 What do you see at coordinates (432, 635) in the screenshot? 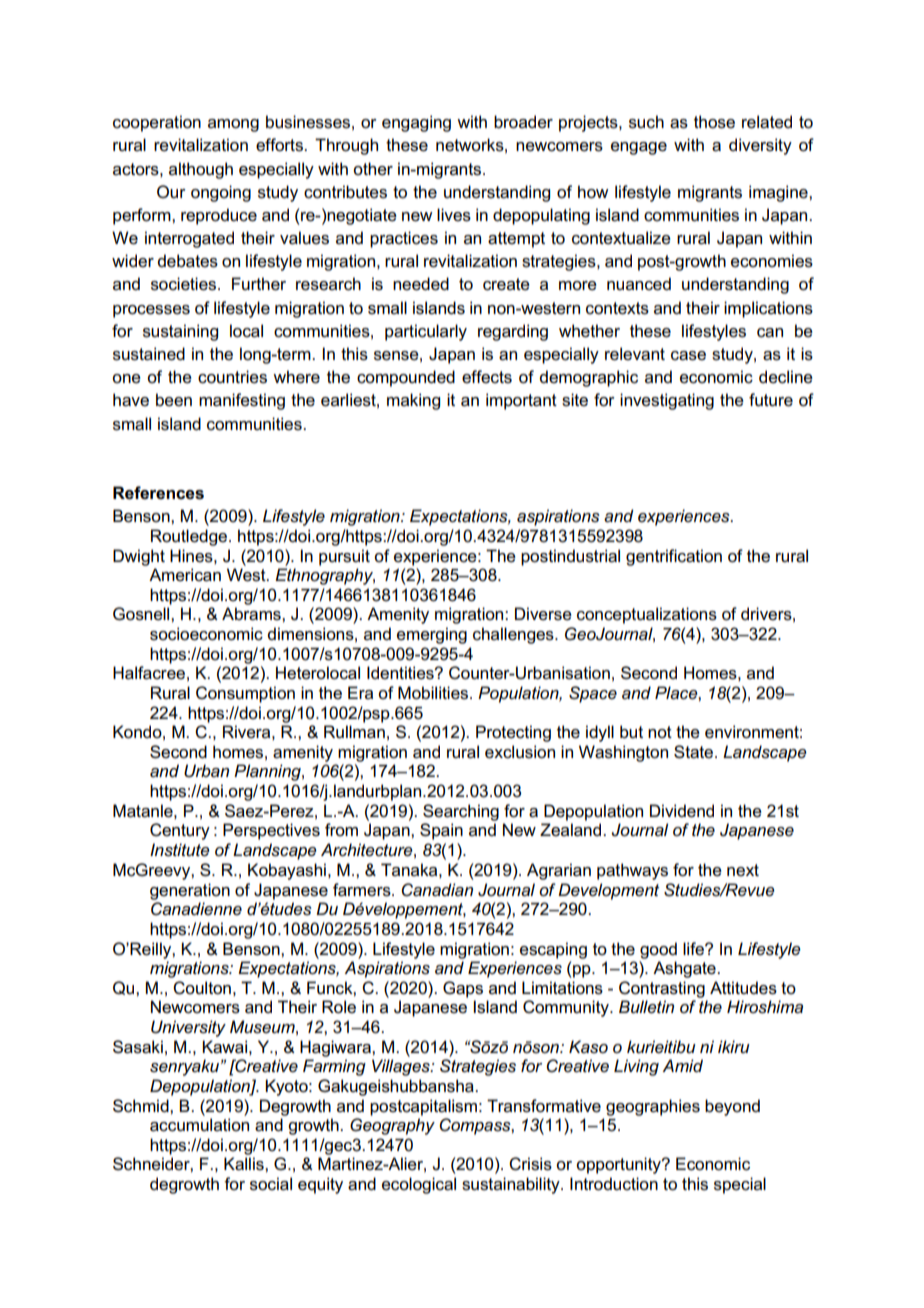
I see `emerging` at bounding box center [432, 635].
